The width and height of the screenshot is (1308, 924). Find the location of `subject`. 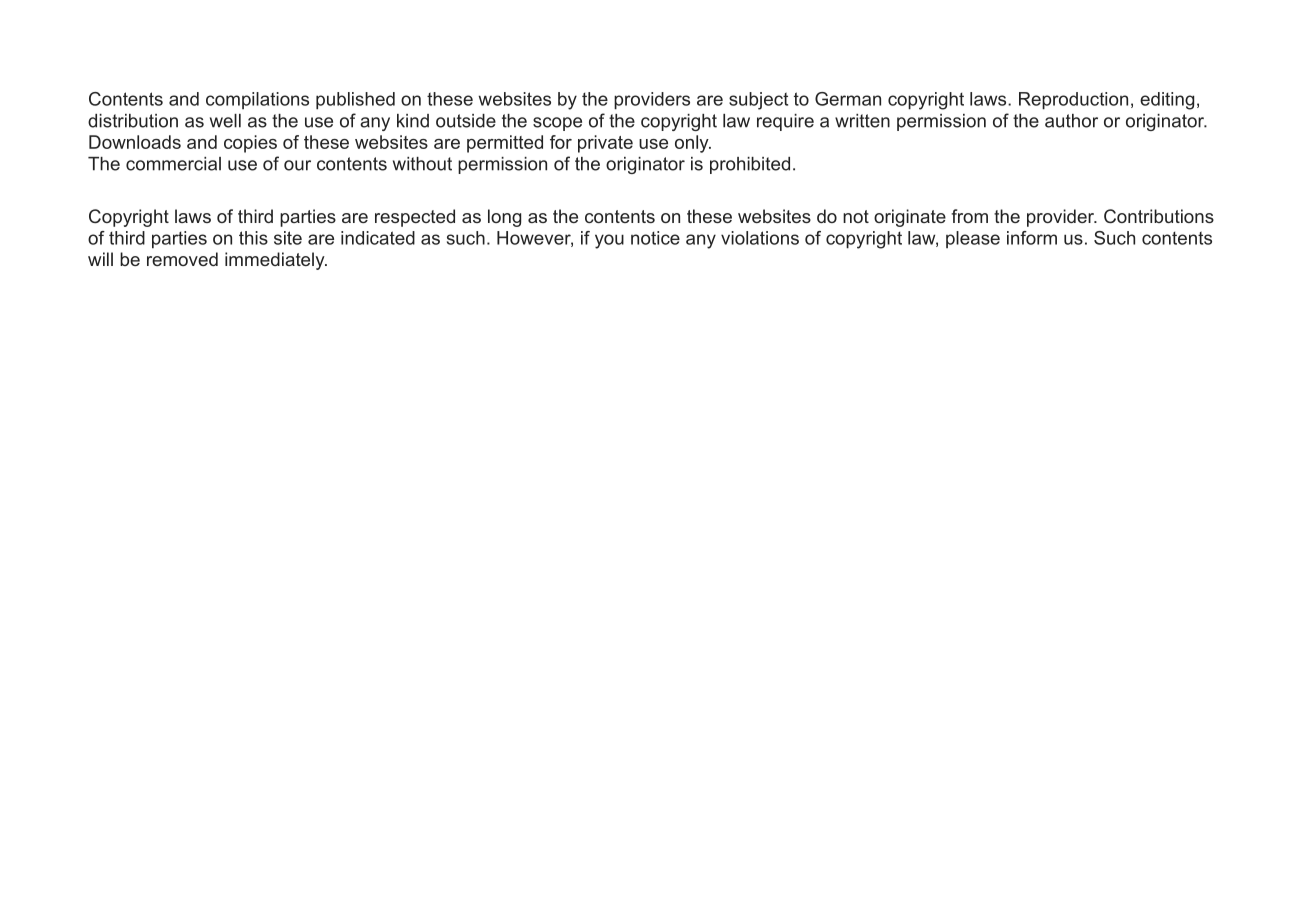

subject is located at coordinates (758, 101).
